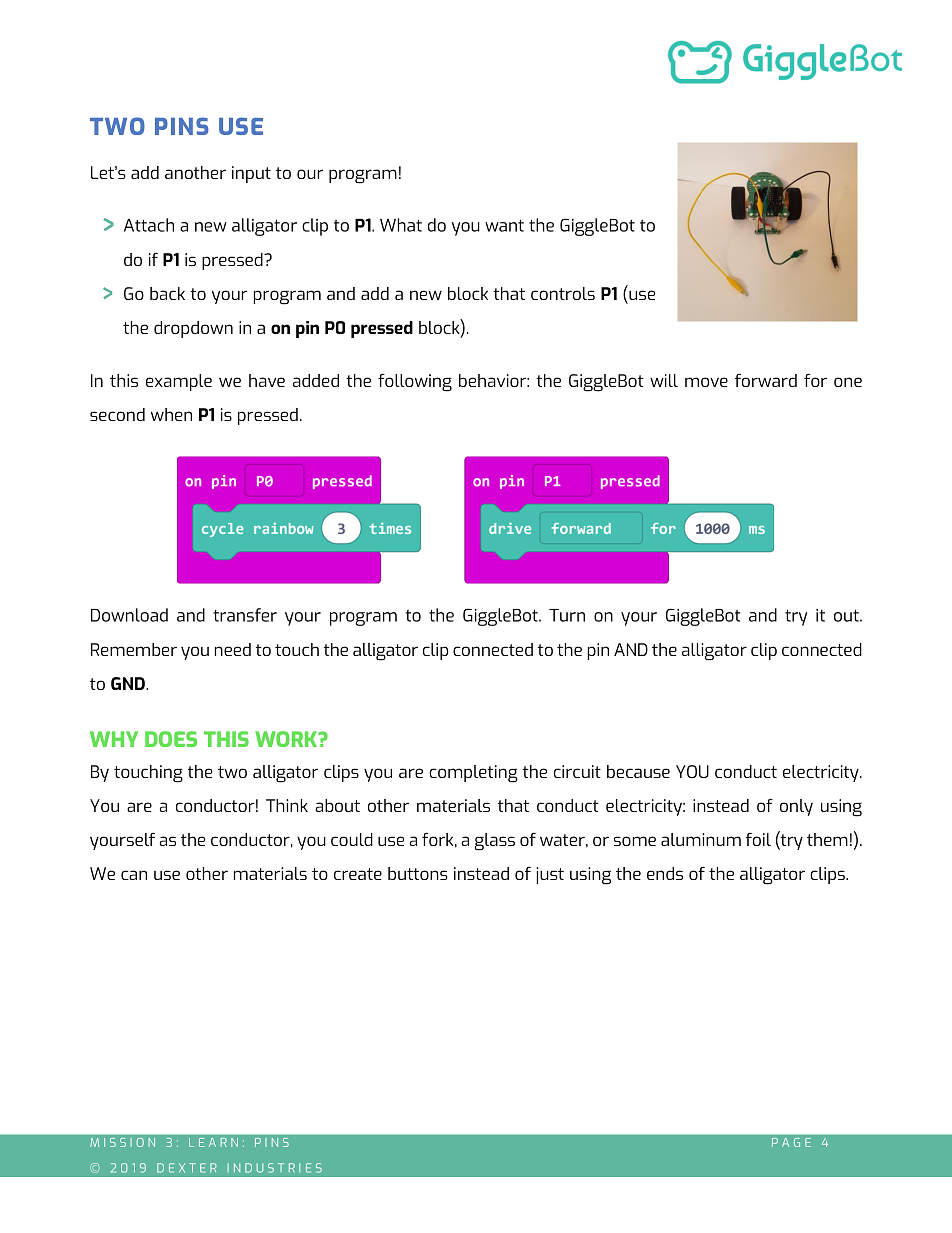 The image size is (952, 1233). What do you see at coordinates (134, 875) in the image?
I see `can` at bounding box center [134, 875].
